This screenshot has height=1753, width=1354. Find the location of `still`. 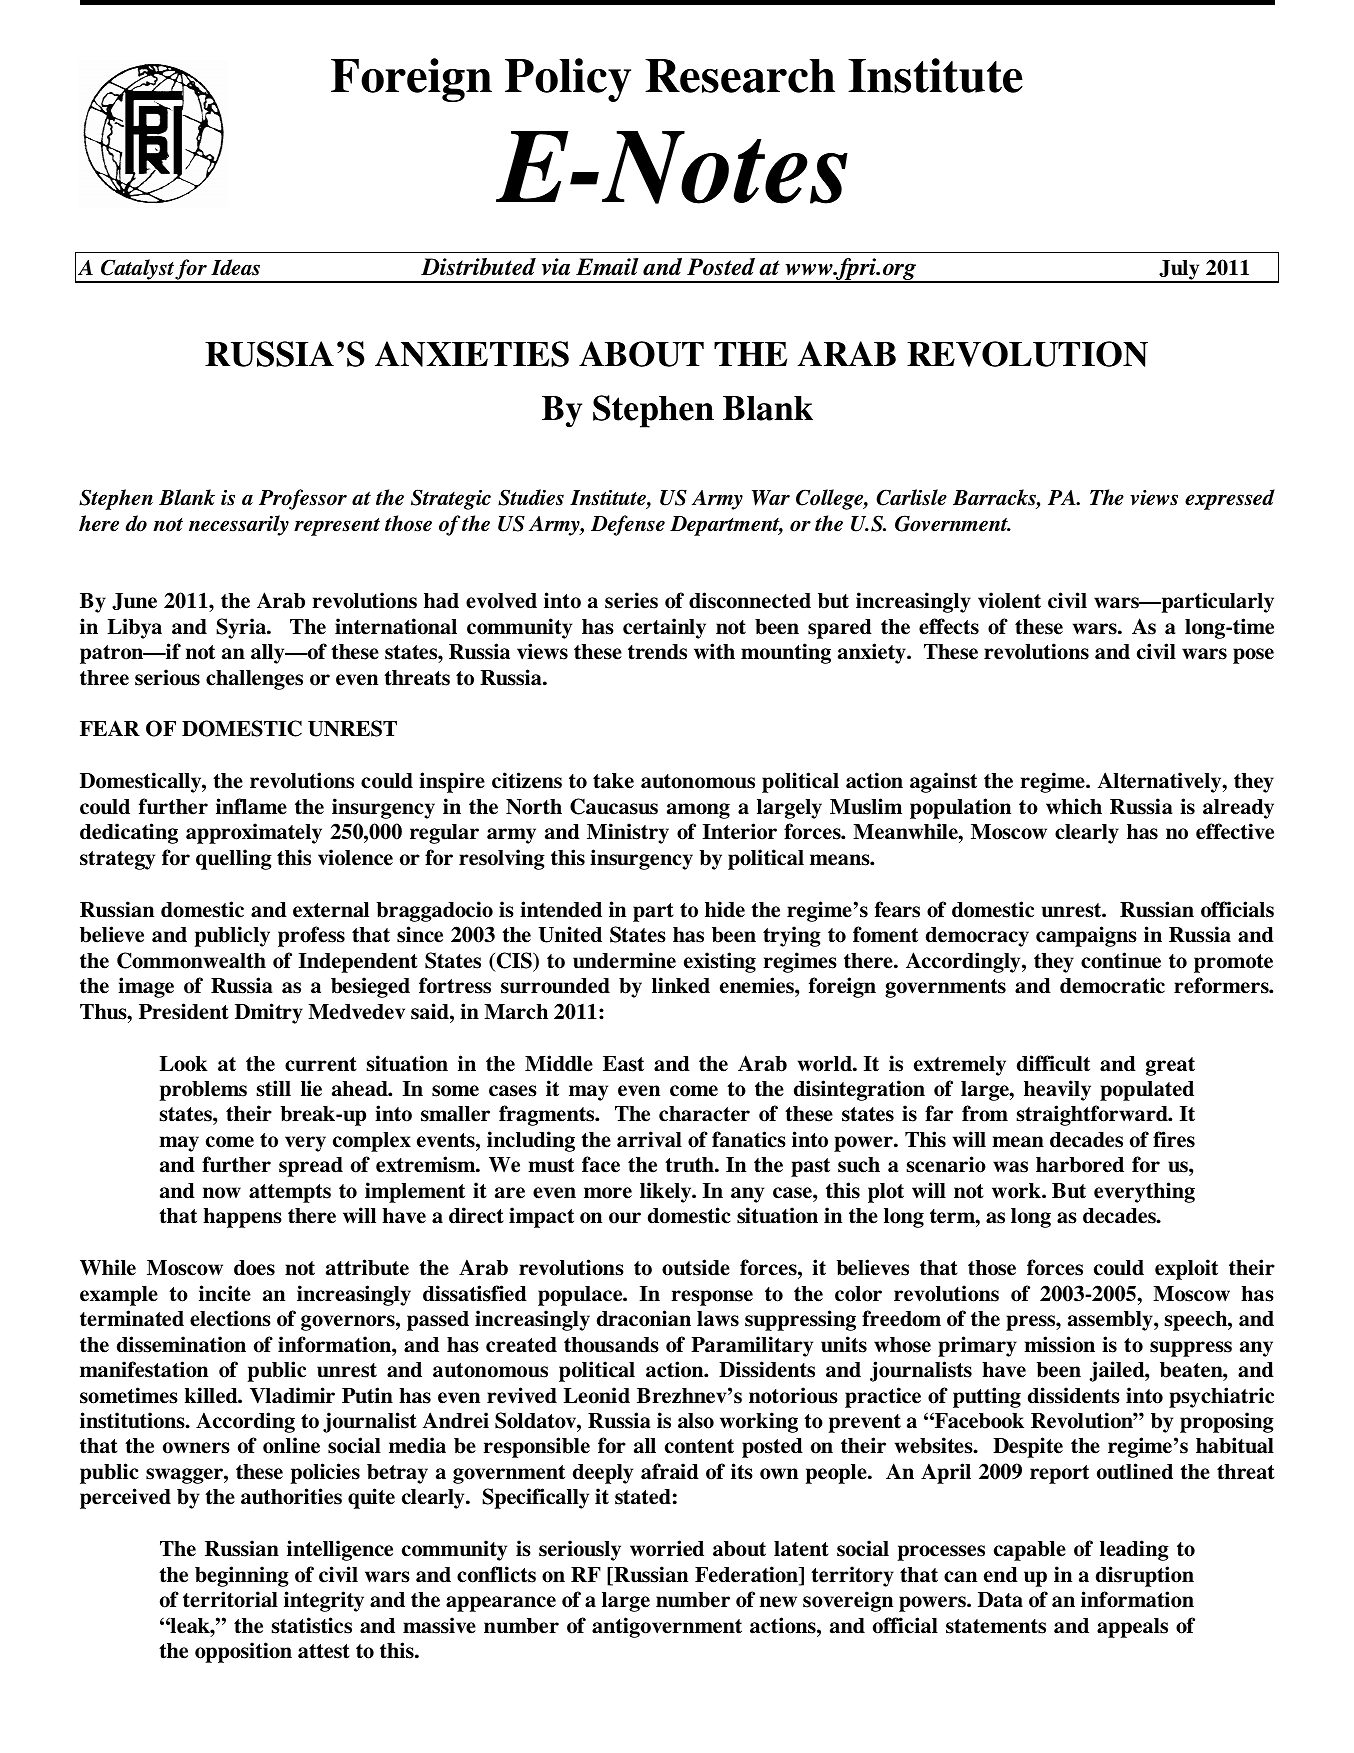

still is located at coordinates (273, 1088).
